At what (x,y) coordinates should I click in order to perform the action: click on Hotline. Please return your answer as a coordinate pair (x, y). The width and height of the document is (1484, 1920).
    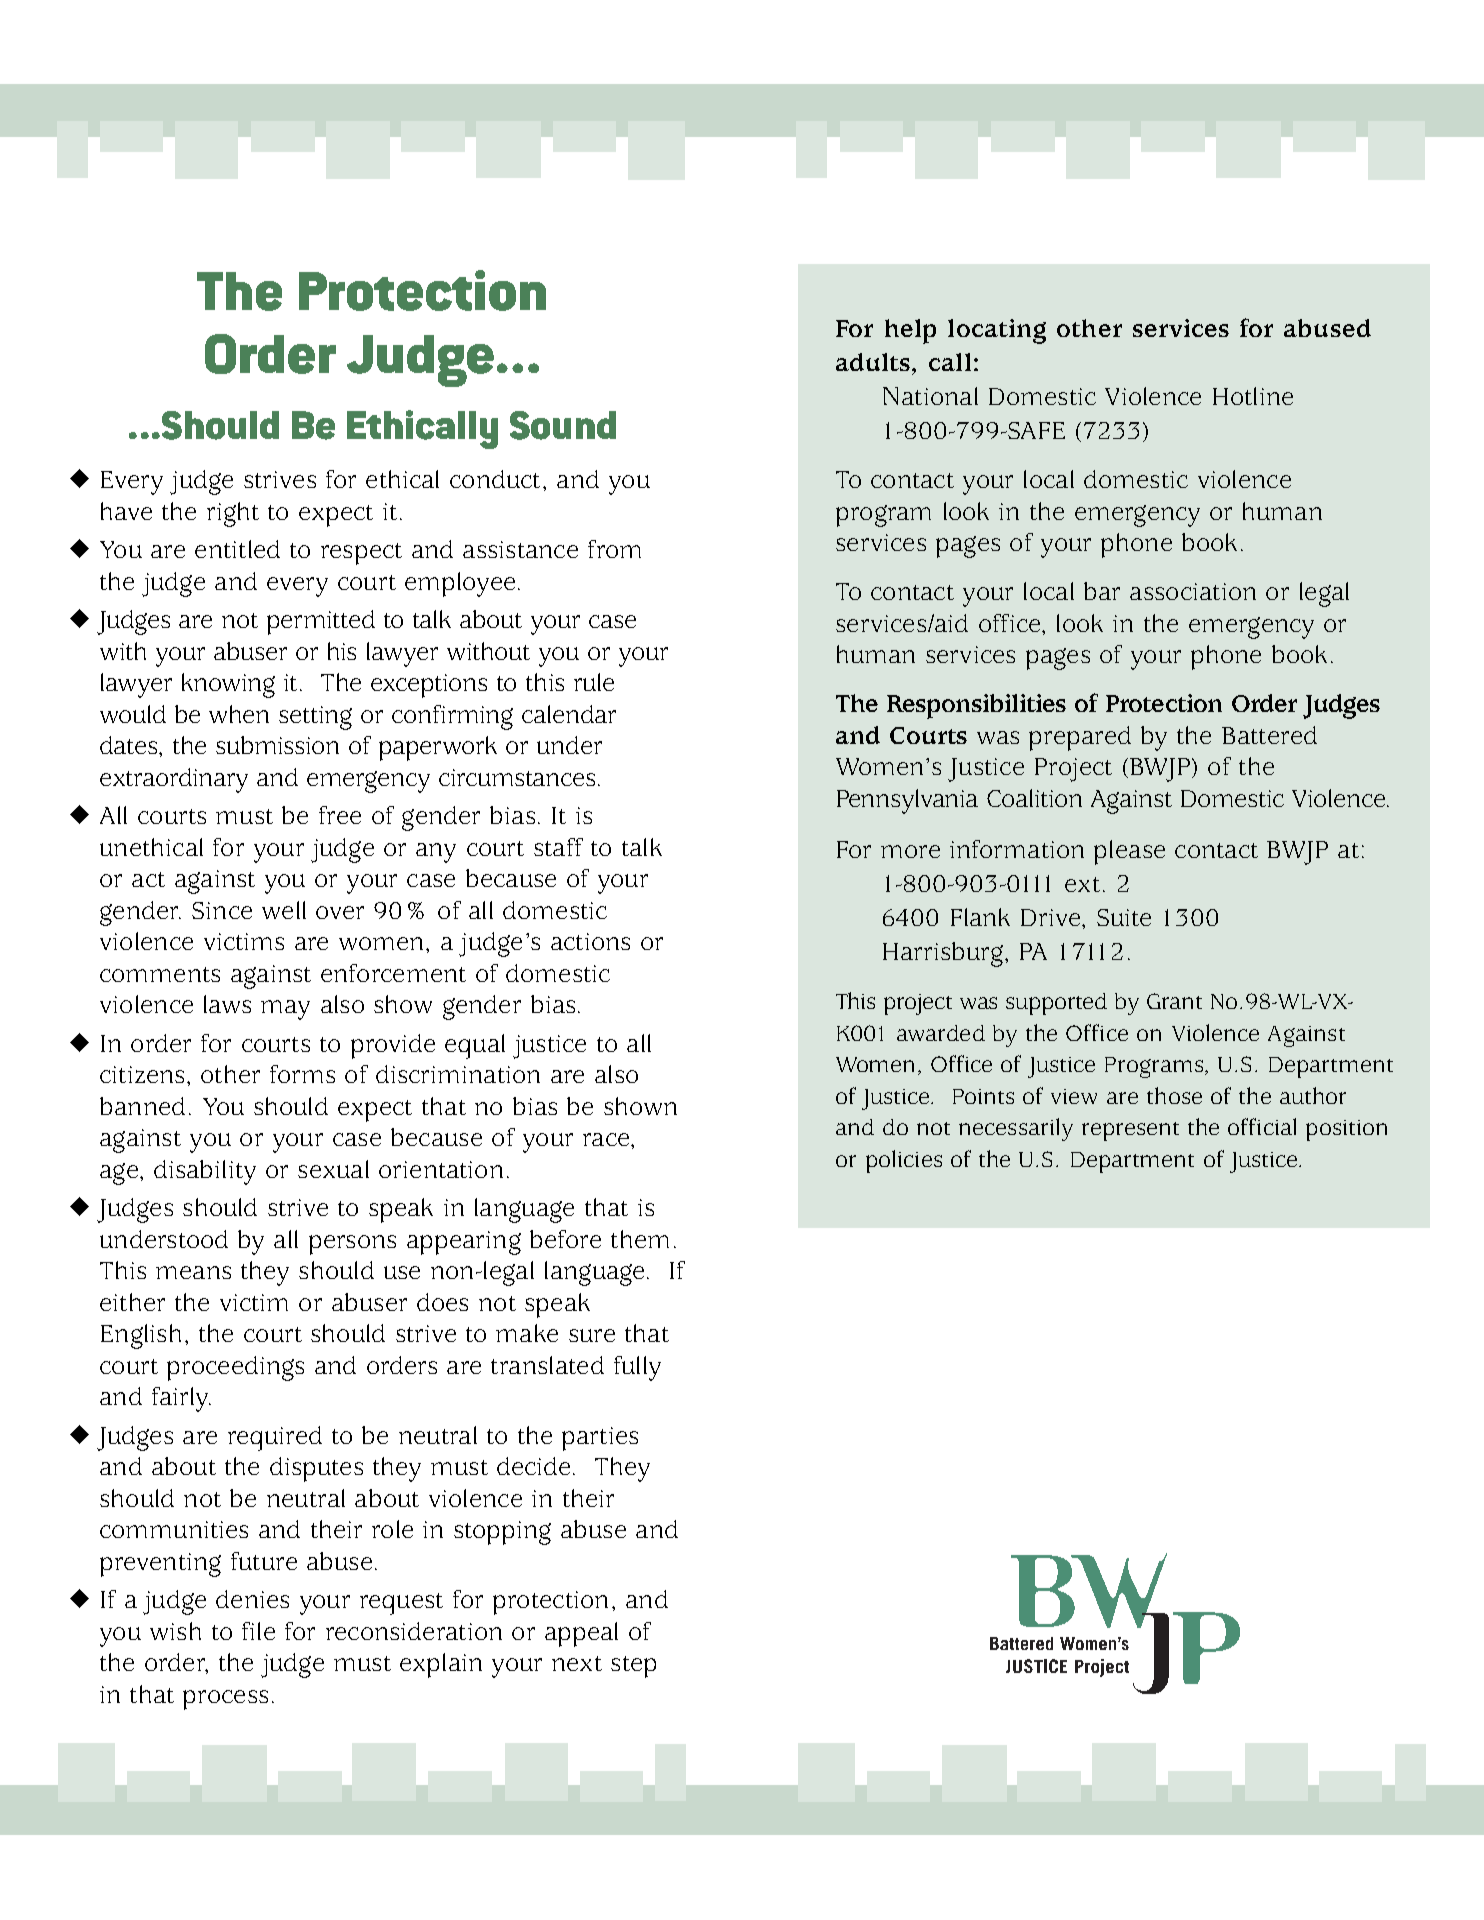
    Looking at the image, I should click on (1253, 396).
